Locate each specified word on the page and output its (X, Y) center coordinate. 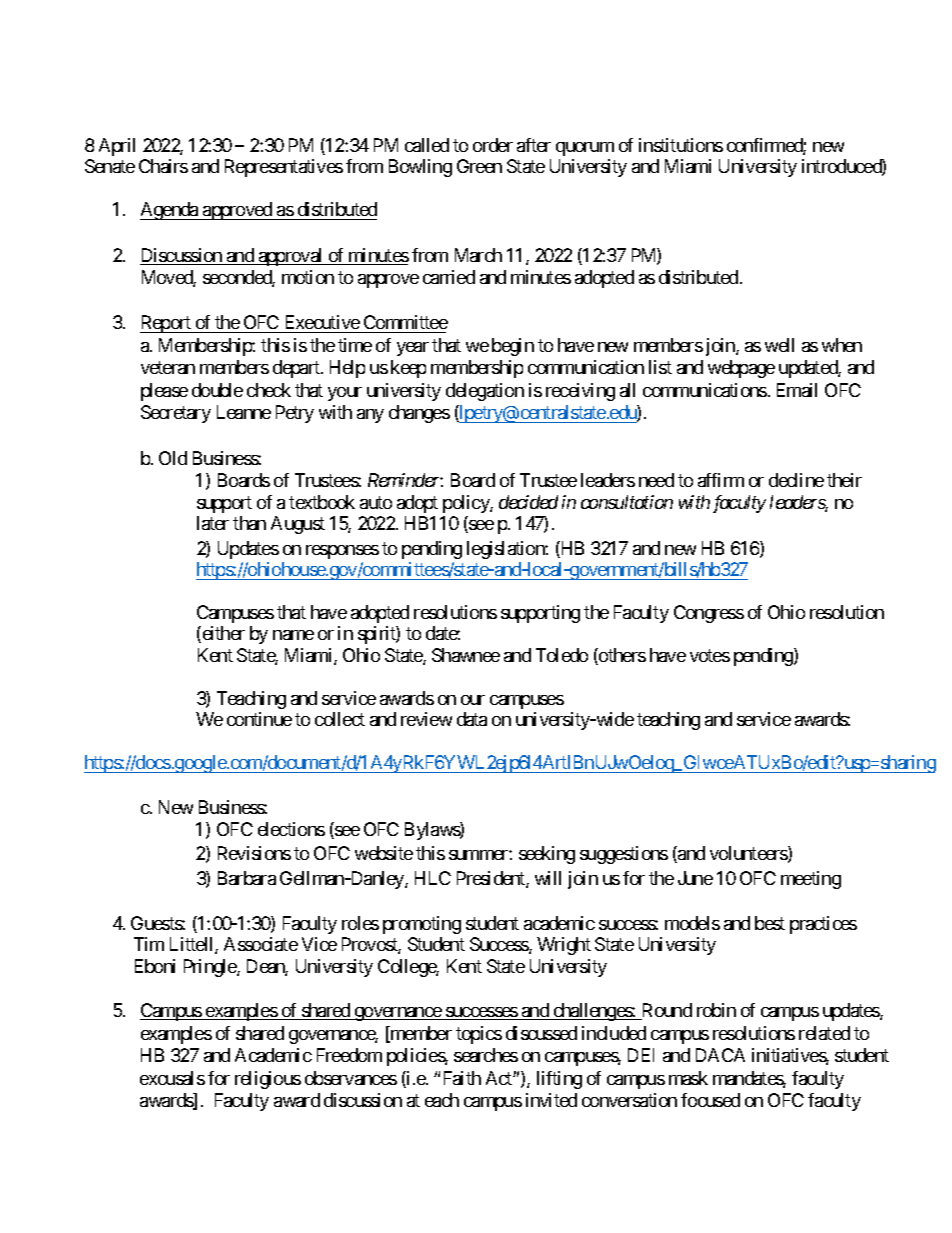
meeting (811, 880)
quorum (585, 149)
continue (259, 719)
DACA (720, 1055)
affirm (721, 480)
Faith (462, 1078)
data (472, 719)
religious (268, 1080)
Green (479, 166)
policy (467, 504)
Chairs (163, 166)
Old (173, 458)
